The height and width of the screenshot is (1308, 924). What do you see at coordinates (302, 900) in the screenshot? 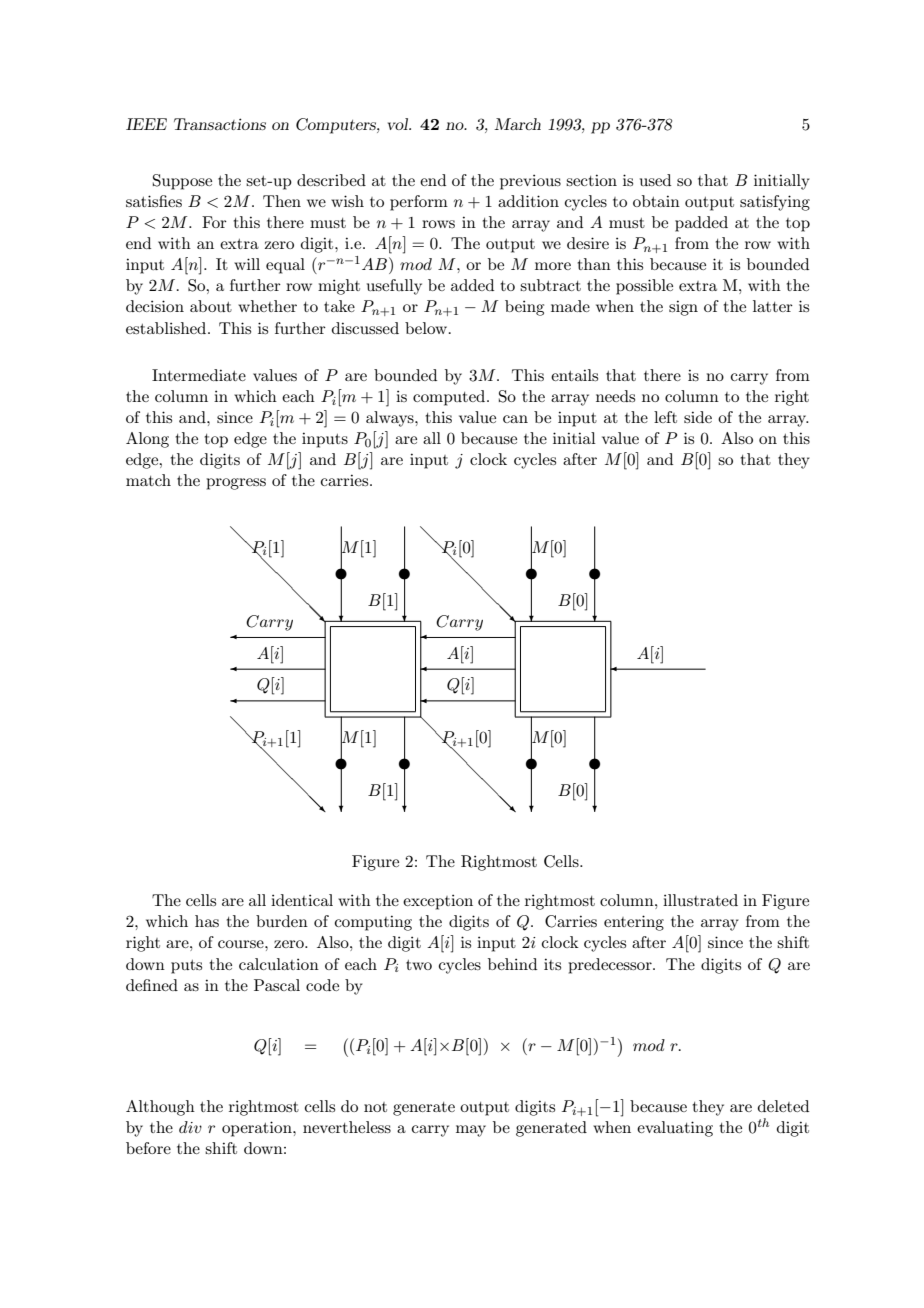
I see `identical` at bounding box center [302, 900].
